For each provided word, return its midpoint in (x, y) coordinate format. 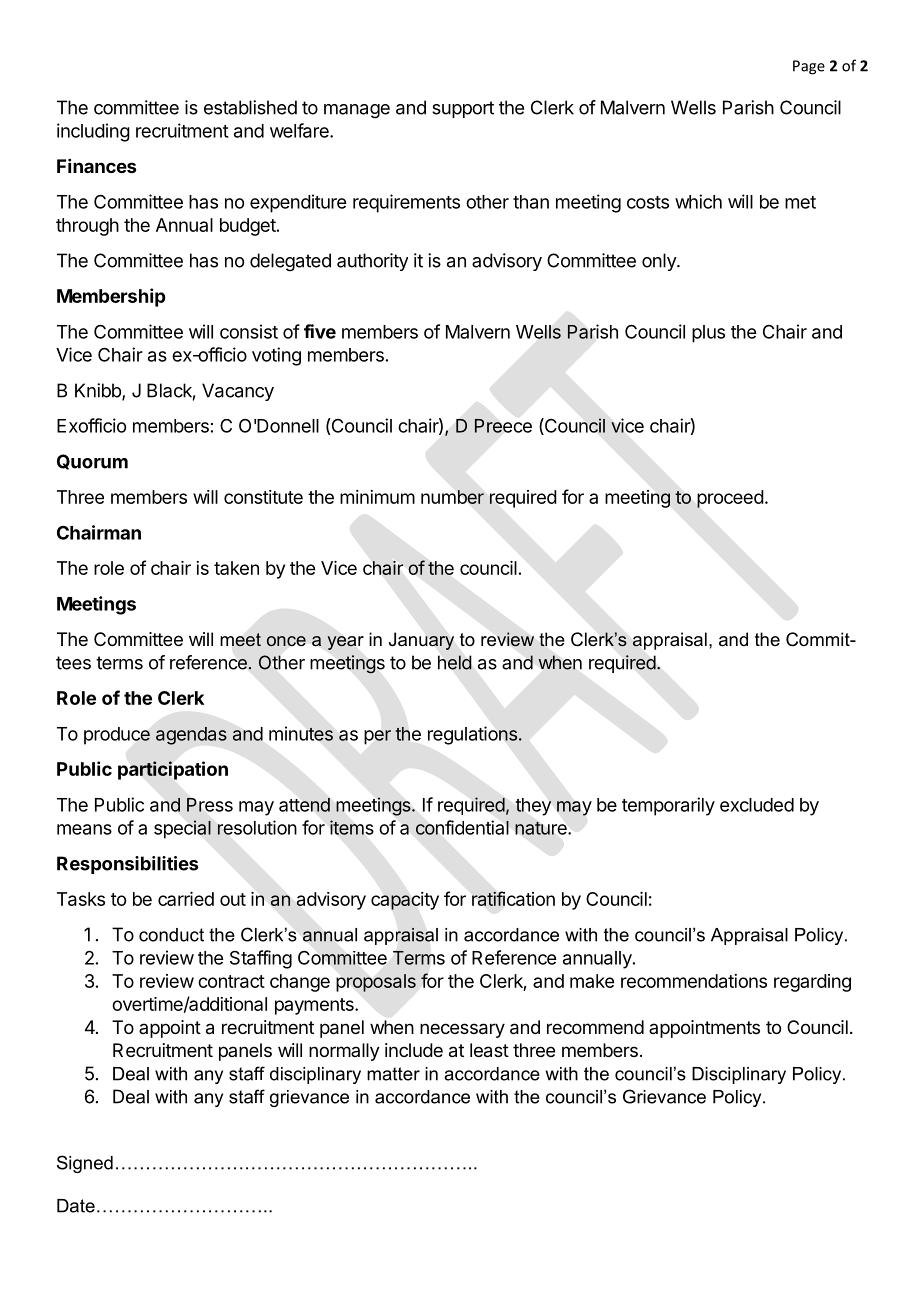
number (452, 497)
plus (708, 334)
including (93, 132)
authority (372, 262)
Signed (85, 1164)
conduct (171, 935)
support (463, 109)
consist (249, 331)
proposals (376, 983)
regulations (473, 735)
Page (809, 67)
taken (236, 568)
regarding (812, 983)
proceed (730, 499)
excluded (757, 805)
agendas (191, 736)
